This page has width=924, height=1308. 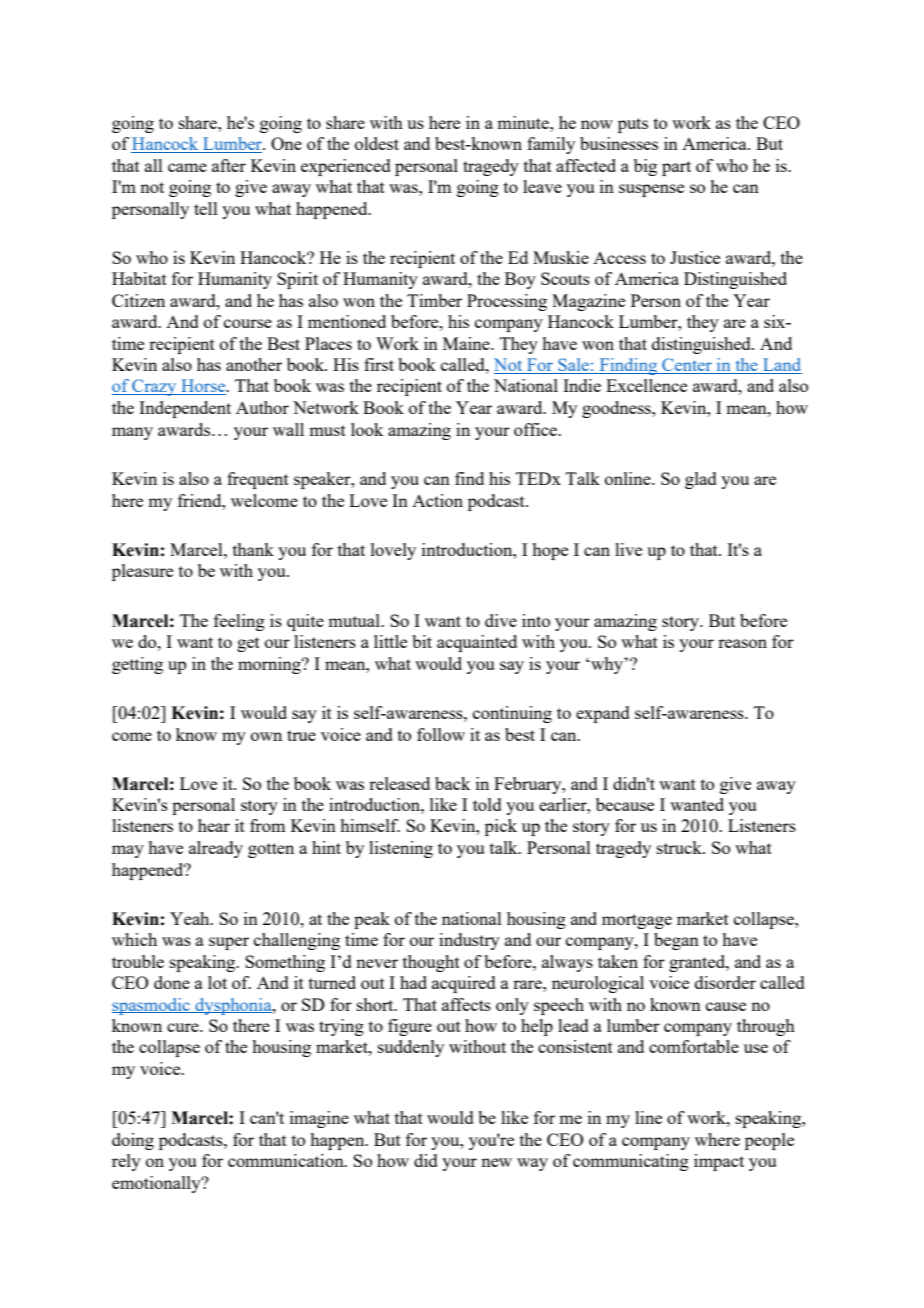 I want to click on oldest, so click(x=377, y=143).
